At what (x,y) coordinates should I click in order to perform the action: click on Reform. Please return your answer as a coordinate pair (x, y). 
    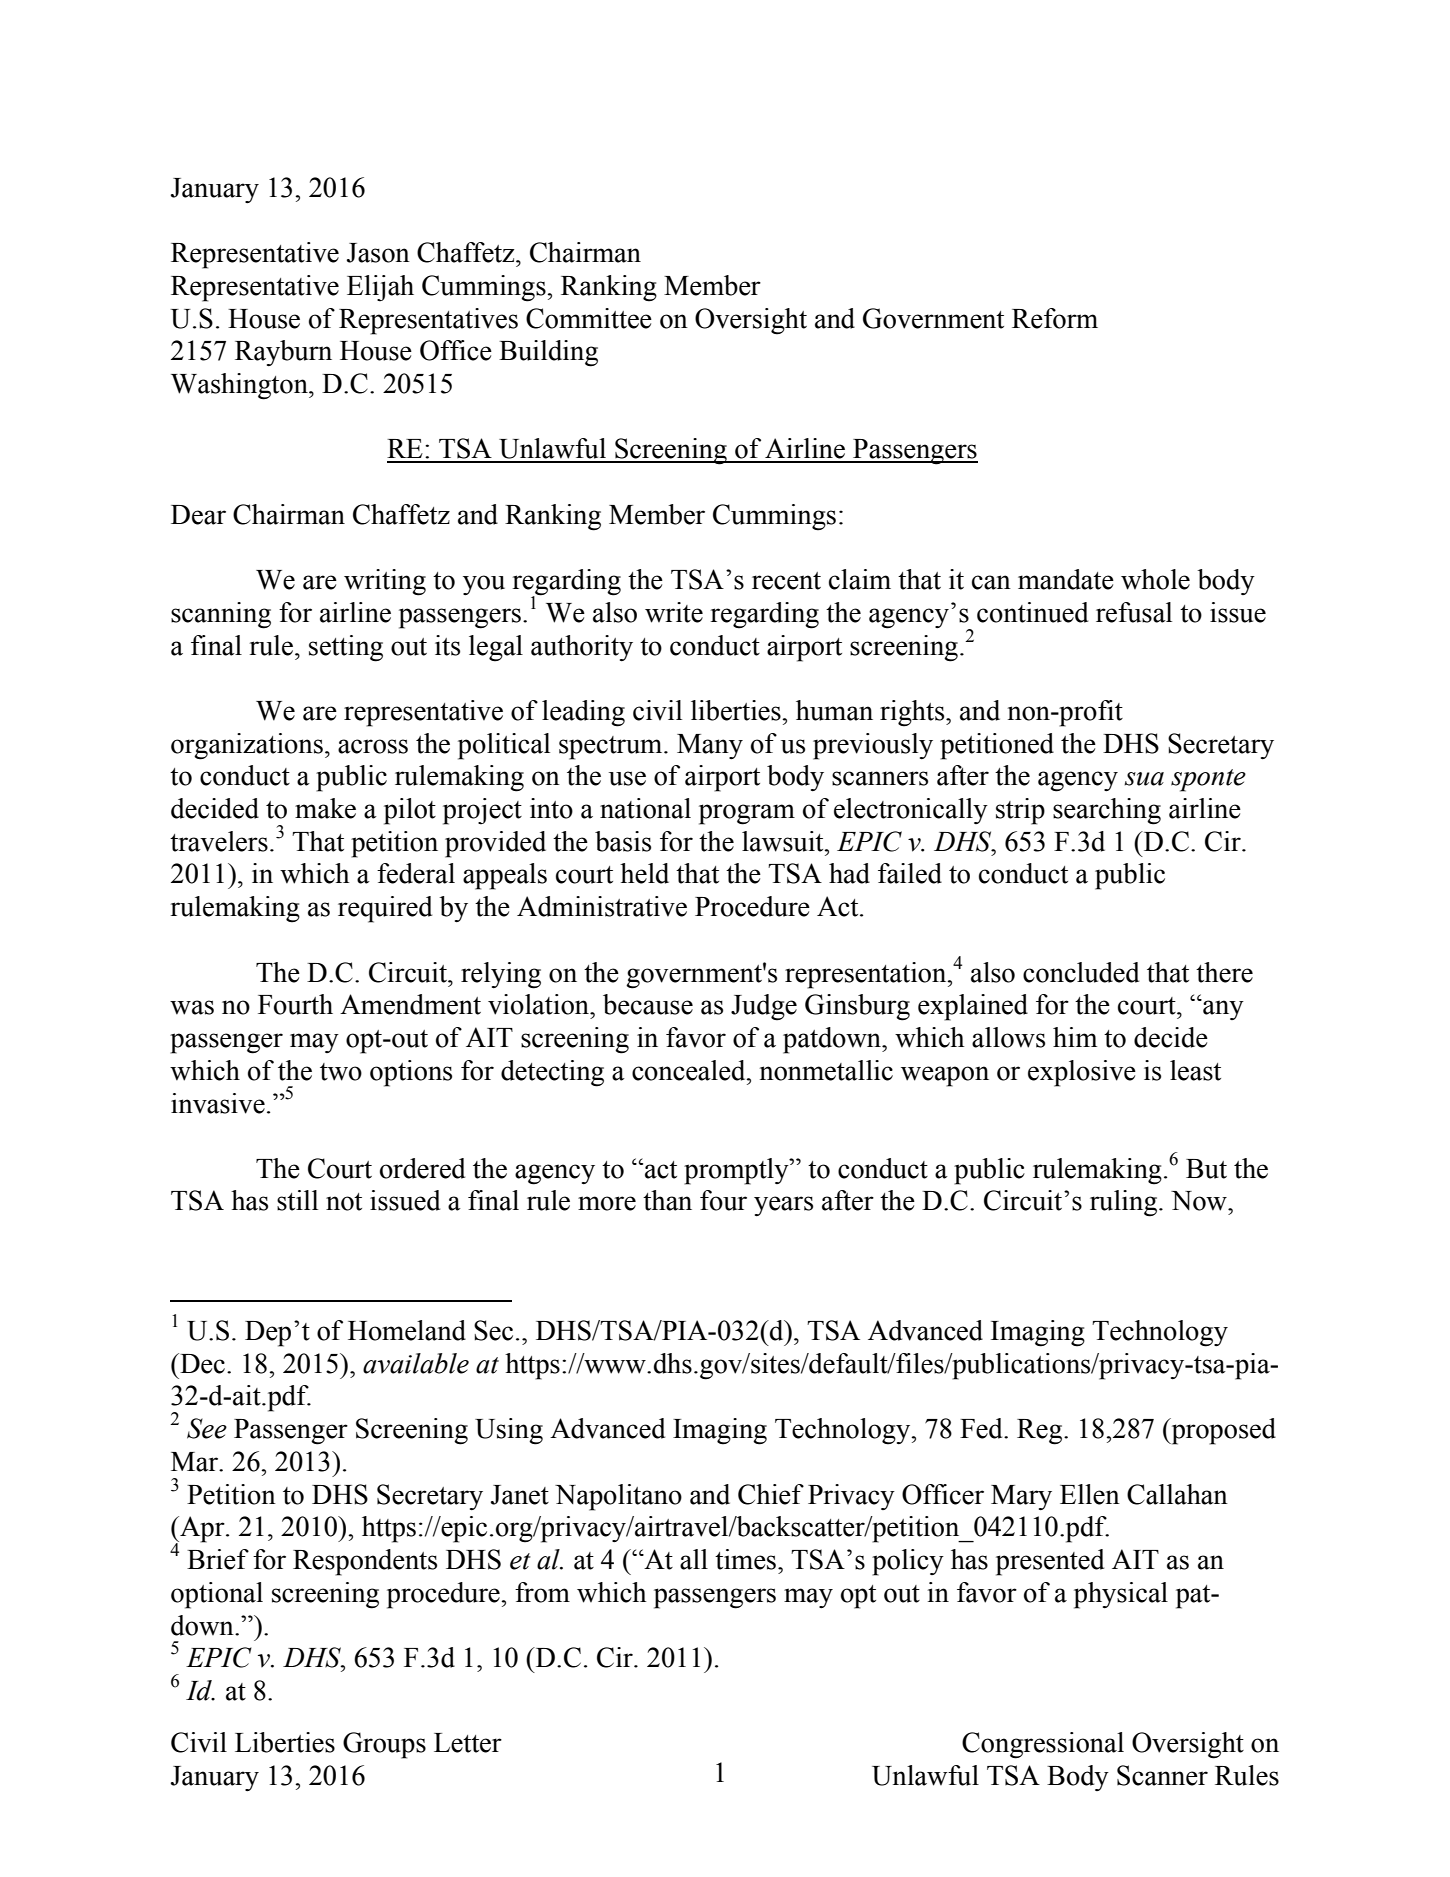
    Looking at the image, I should click on (1055, 318).
